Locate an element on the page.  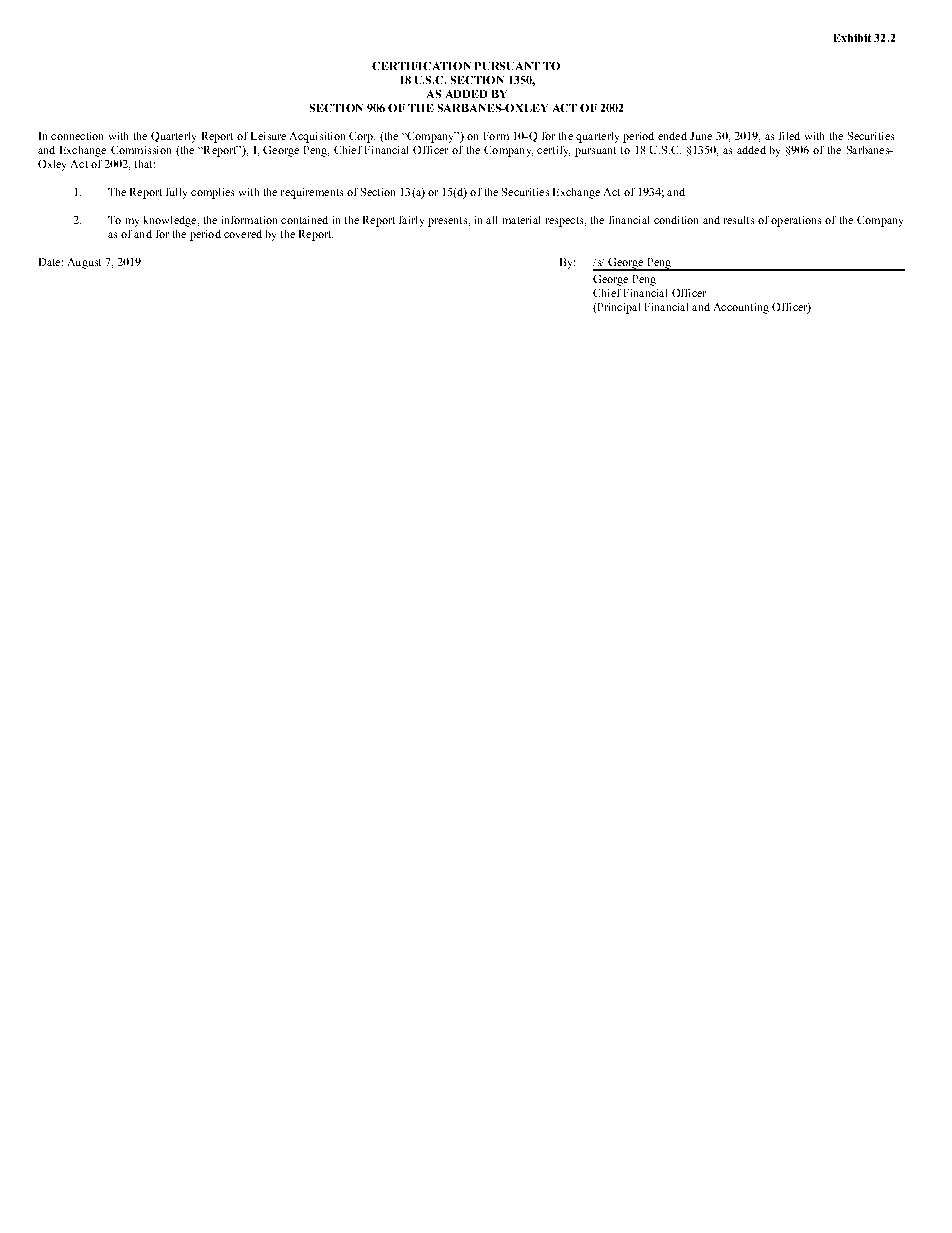
Accounting is located at coordinates (741, 308).
